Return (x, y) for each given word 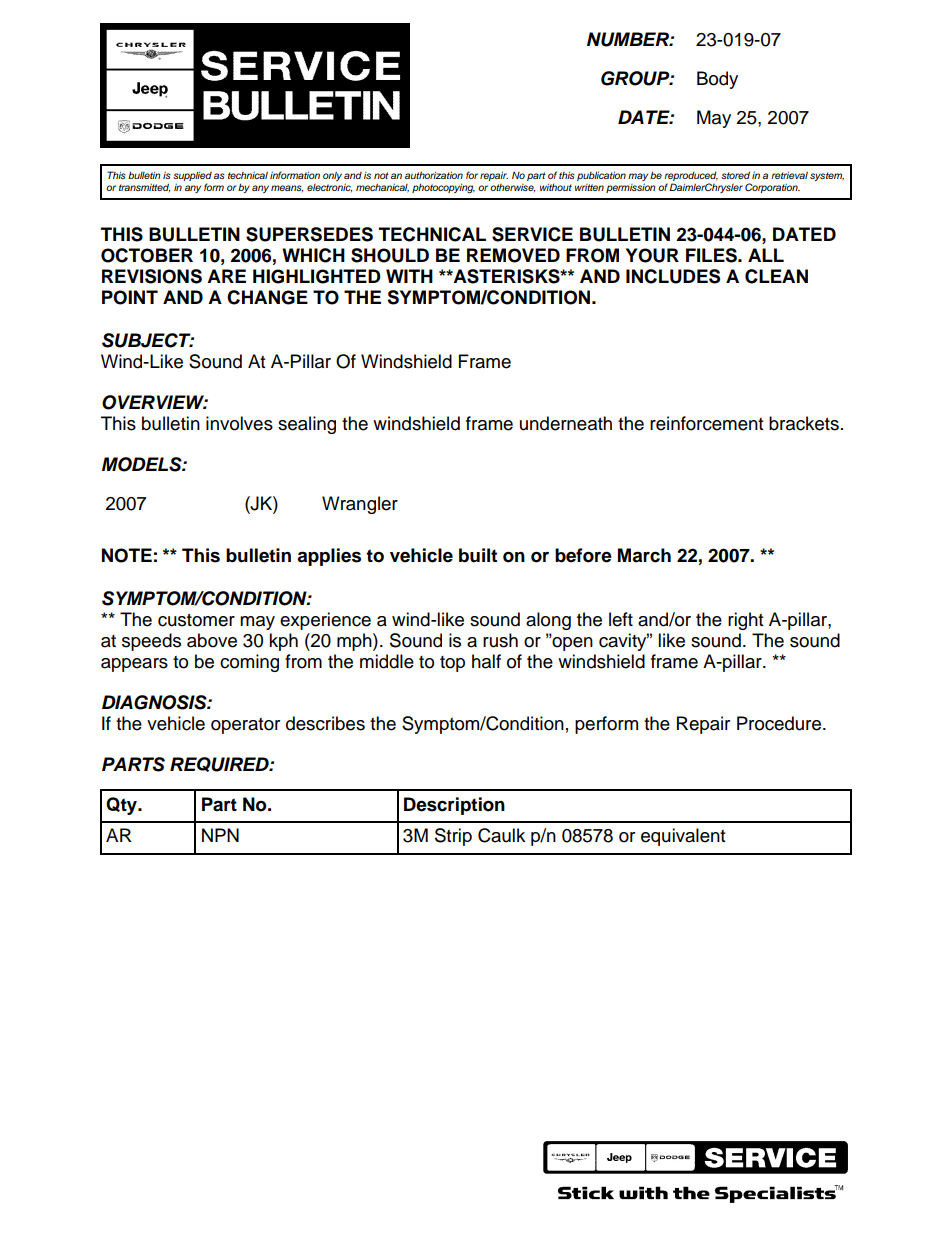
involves (239, 423)
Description (454, 806)
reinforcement (706, 423)
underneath (566, 423)
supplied (192, 177)
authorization (434, 175)
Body (717, 80)
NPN (220, 835)
